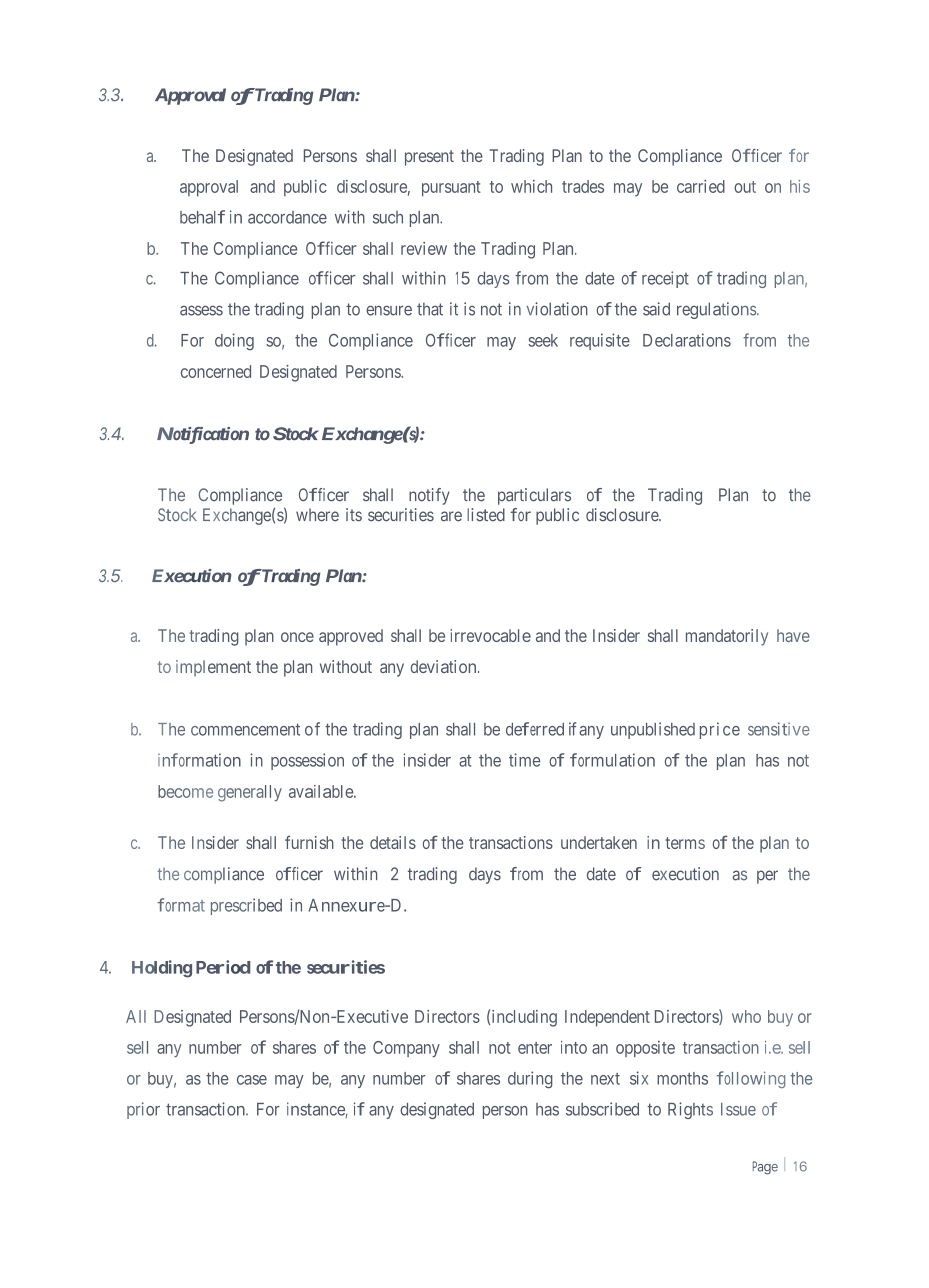  Describe the element at coordinates (287, 217) in the page. I see `accordance` at that location.
